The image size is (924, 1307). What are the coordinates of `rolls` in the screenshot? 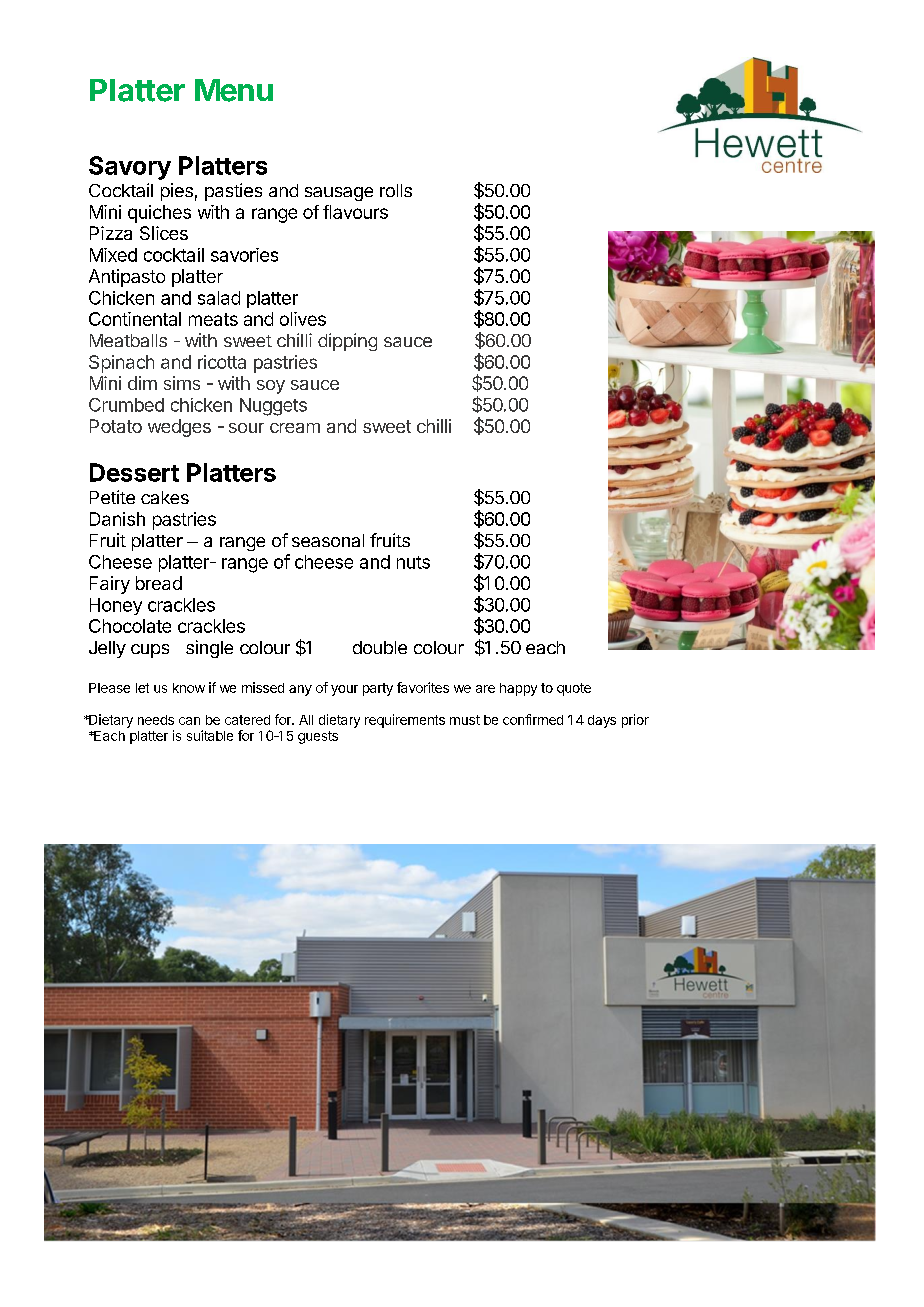 It's located at (396, 190).
